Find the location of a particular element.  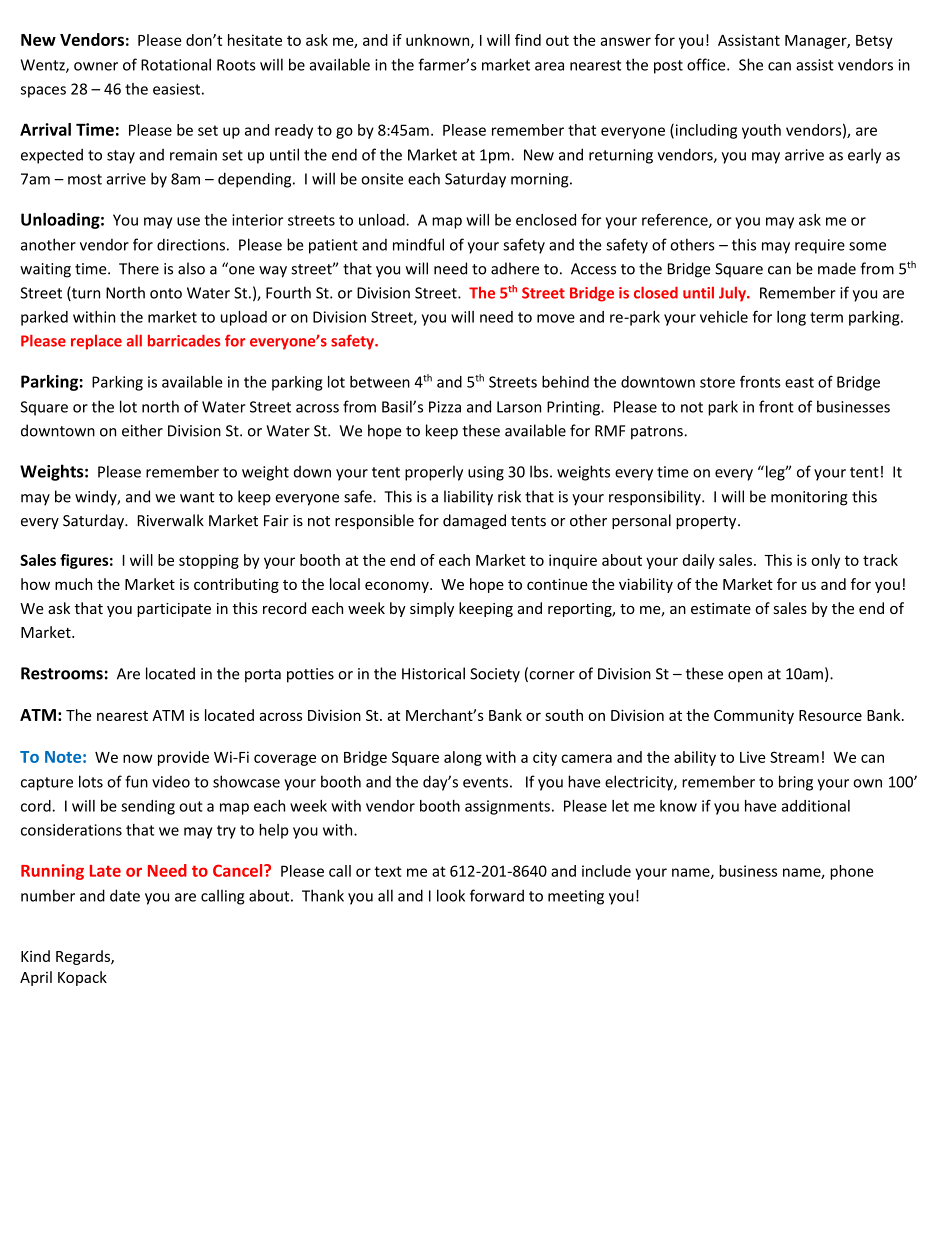

find is located at coordinates (528, 40).
